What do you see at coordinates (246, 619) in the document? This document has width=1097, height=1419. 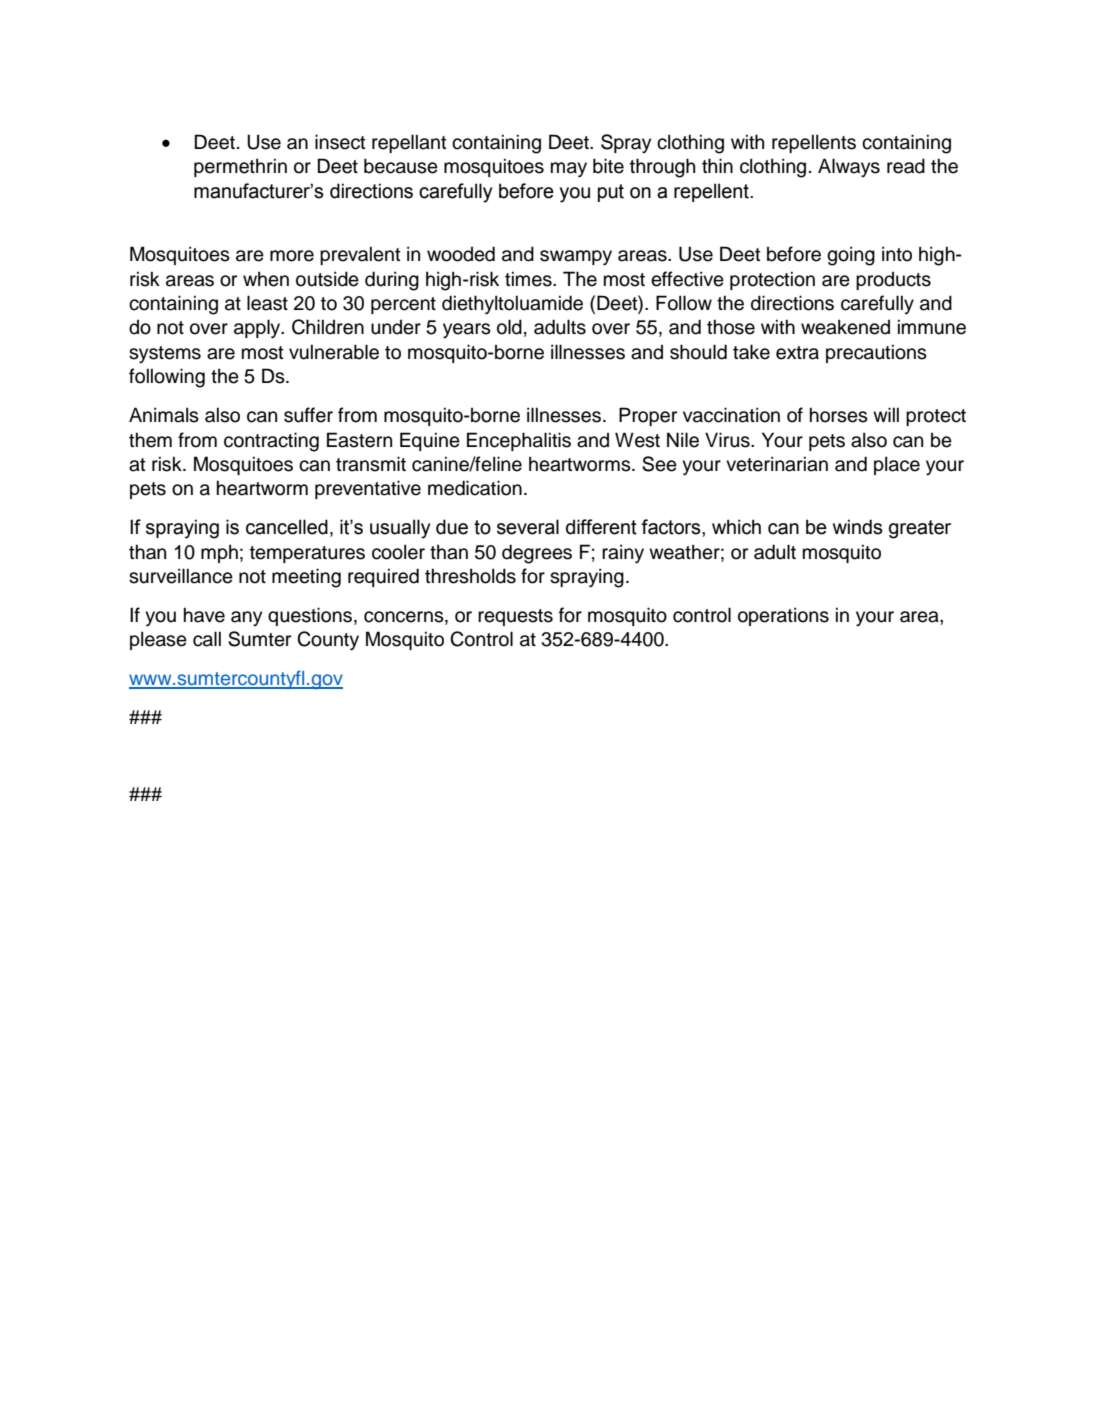 I see `any` at bounding box center [246, 619].
